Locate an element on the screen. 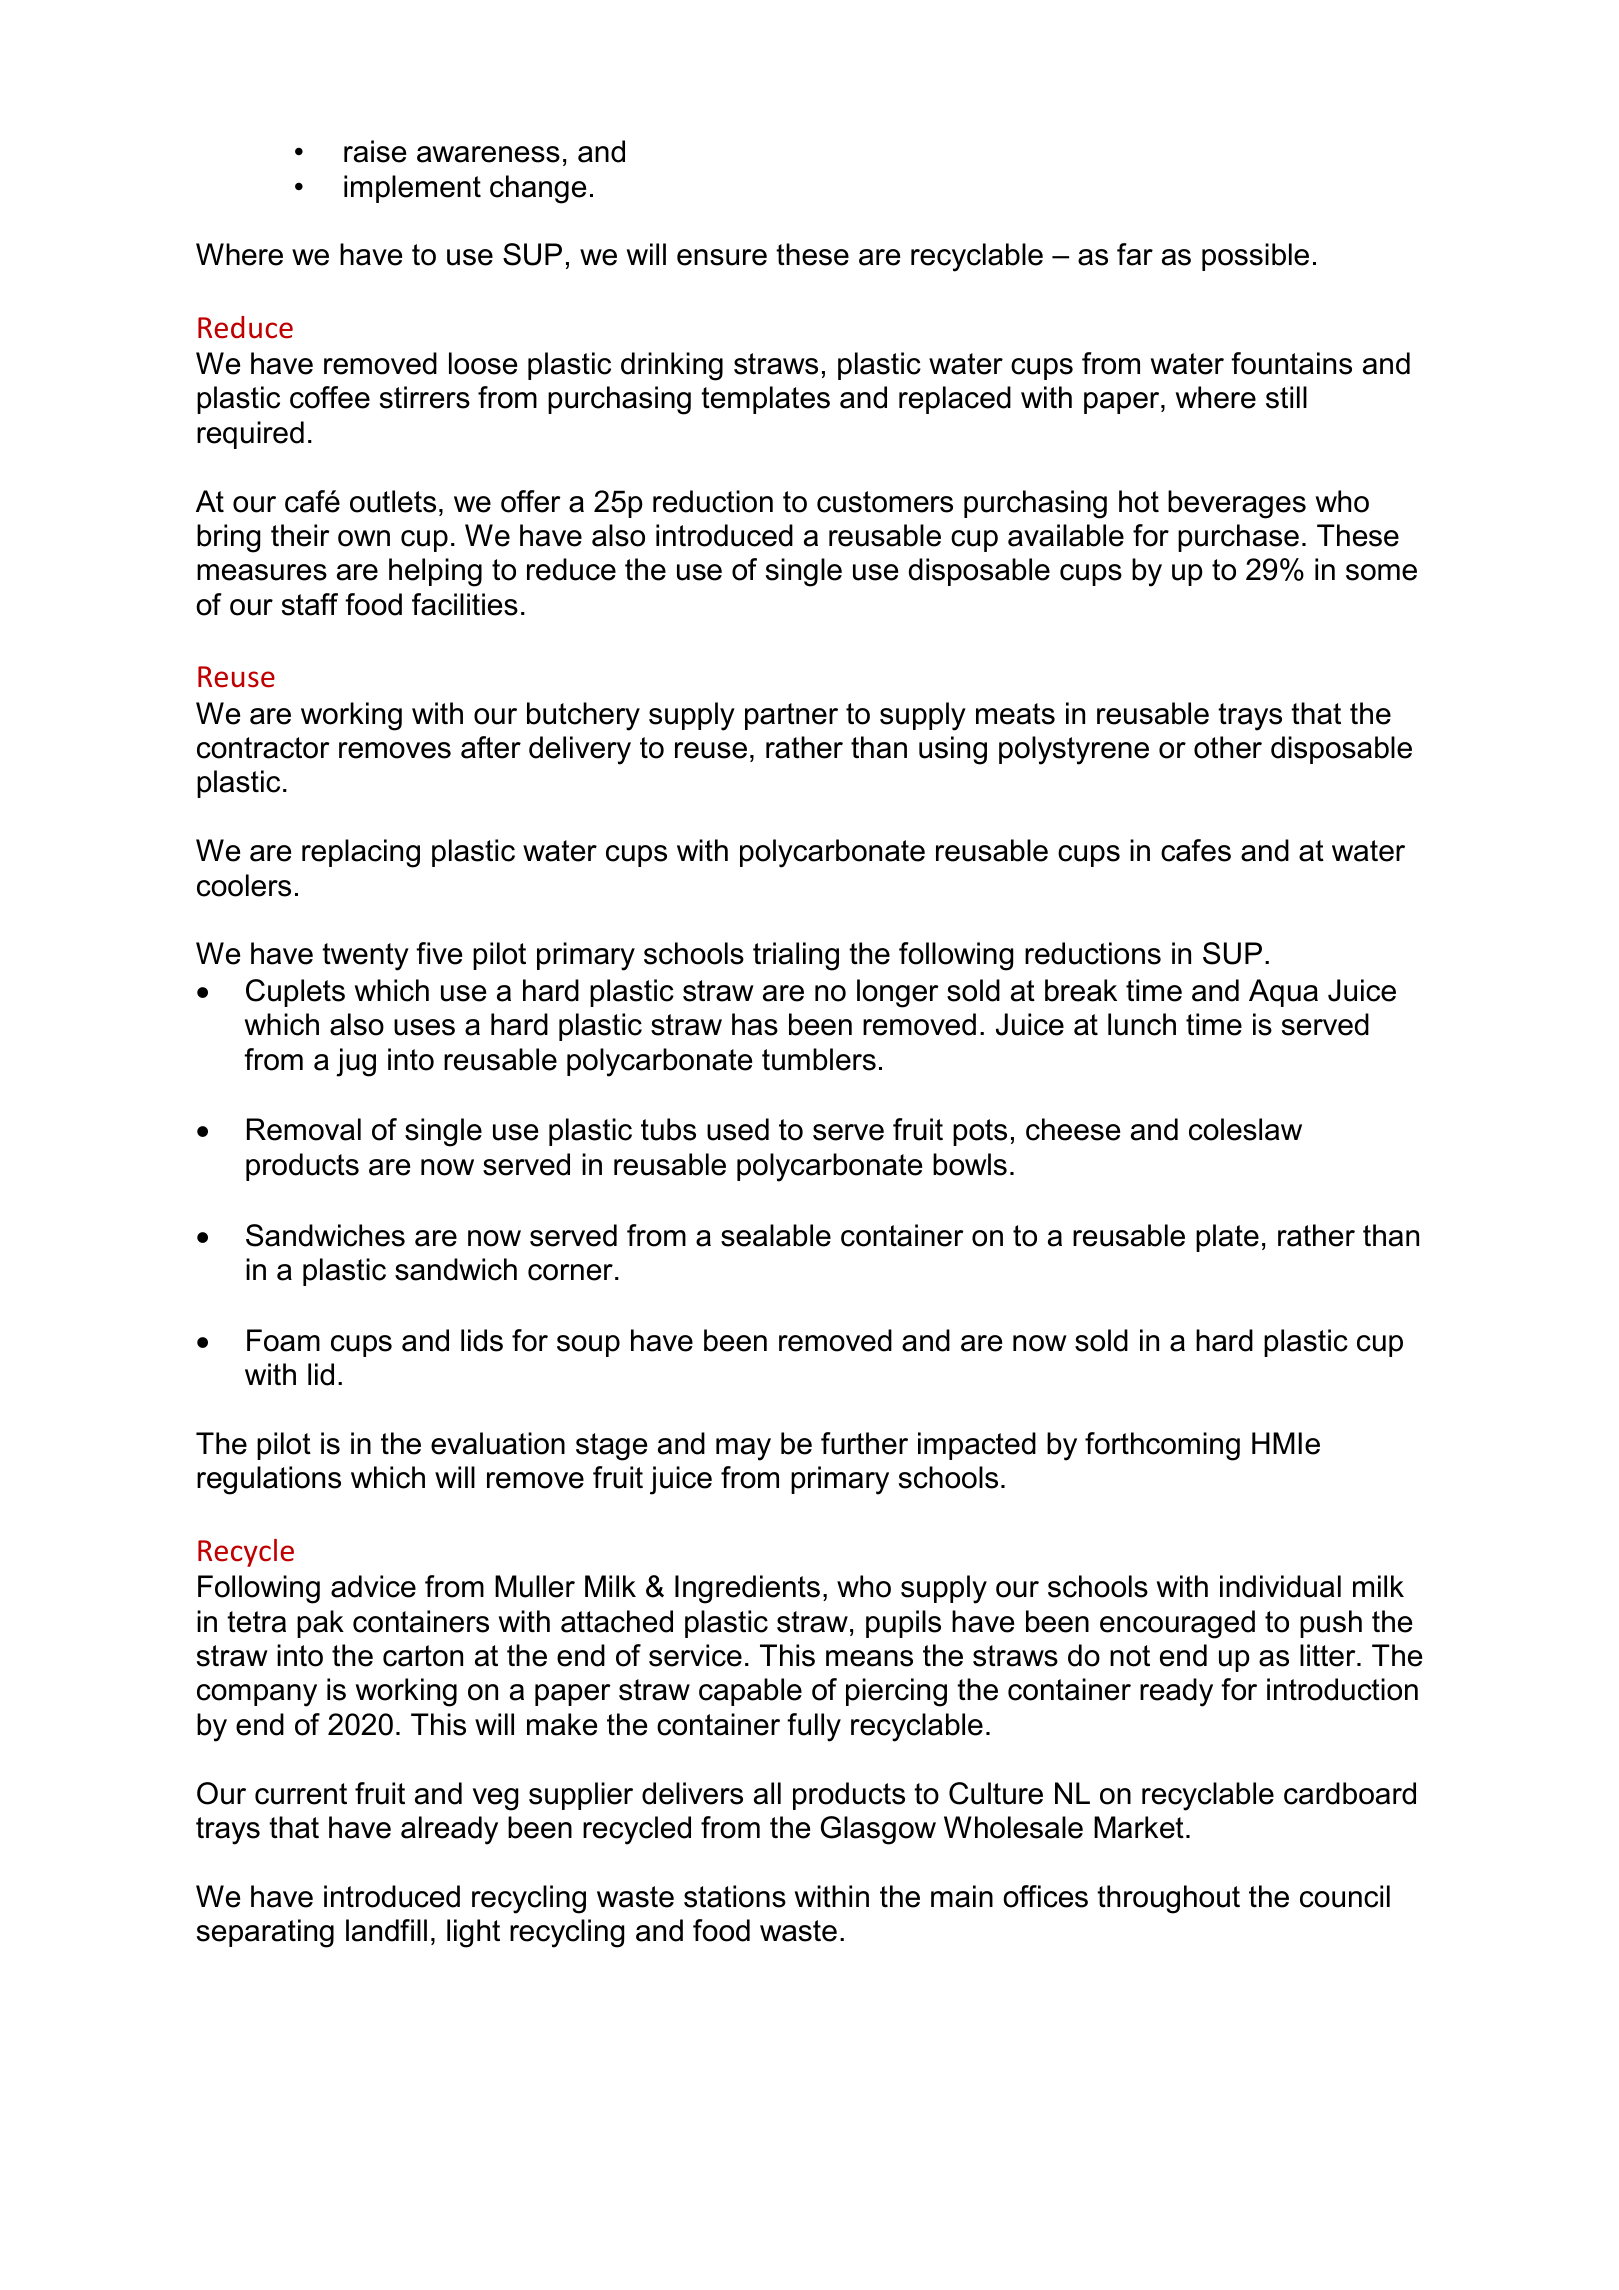 The height and width of the screenshot is (2290, 1619). partner is located at coordinates (791, 716).
